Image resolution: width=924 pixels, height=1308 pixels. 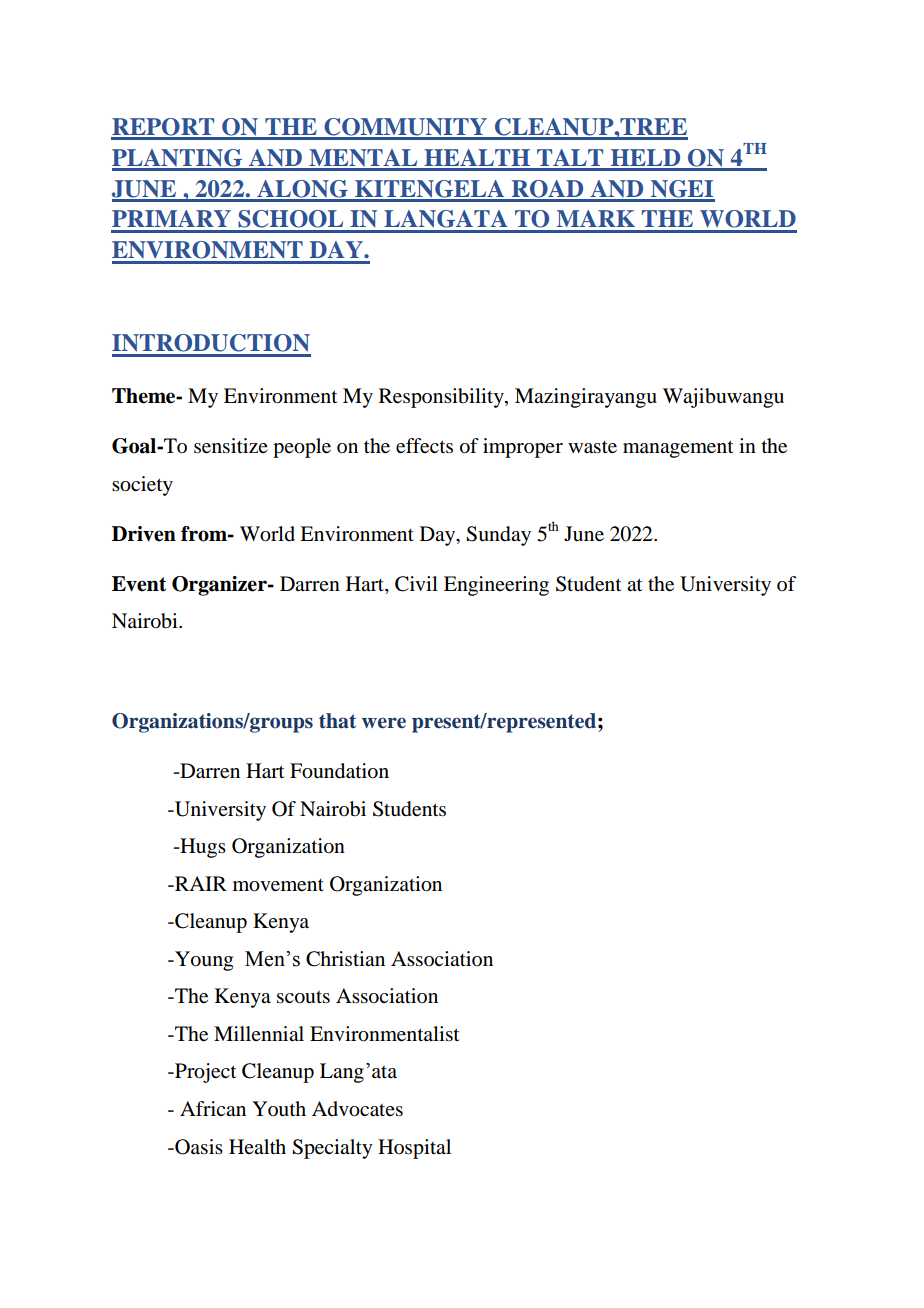 I want to click on African, so click(x=213, y=1108).
